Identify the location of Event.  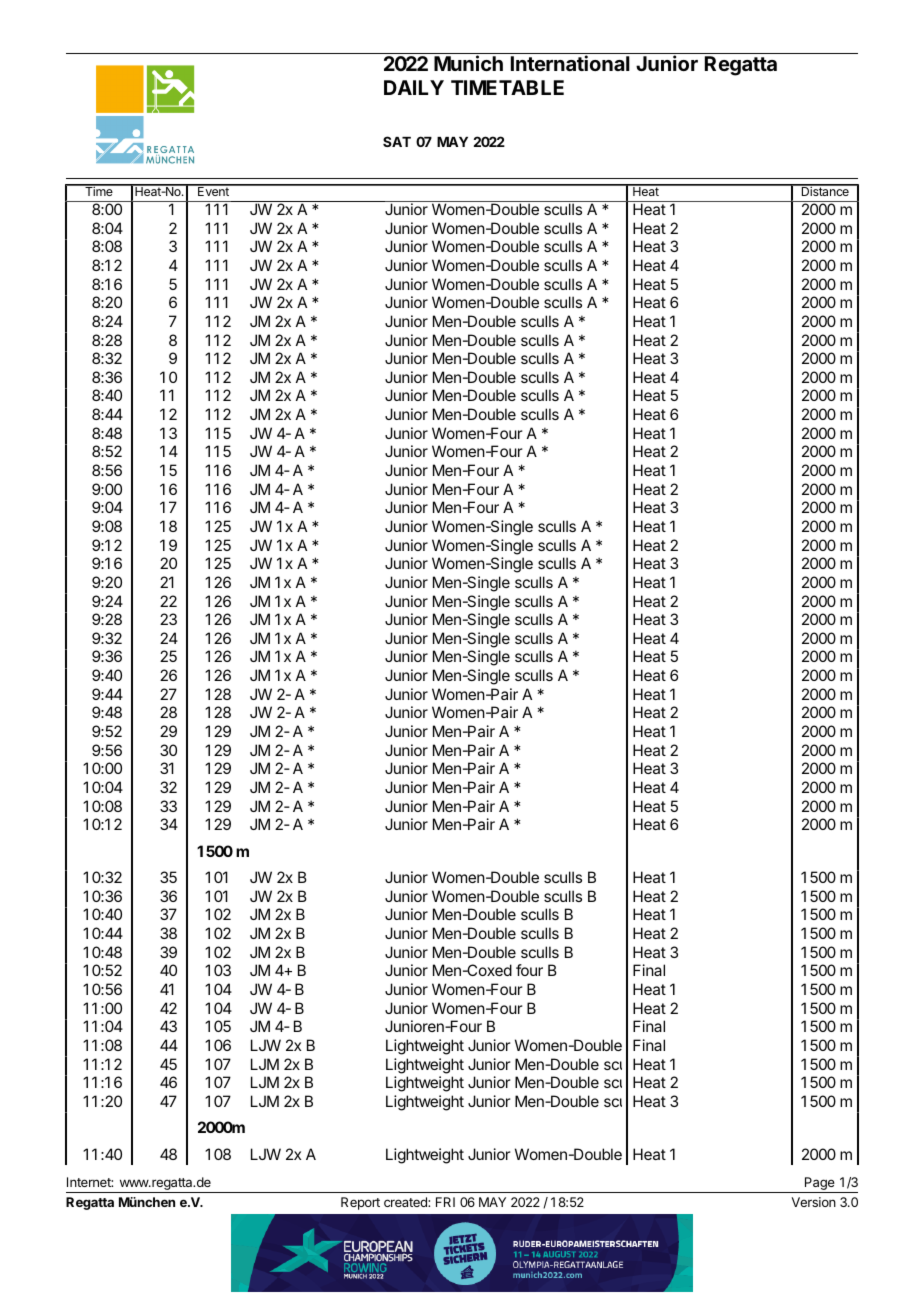
(213, 190).
